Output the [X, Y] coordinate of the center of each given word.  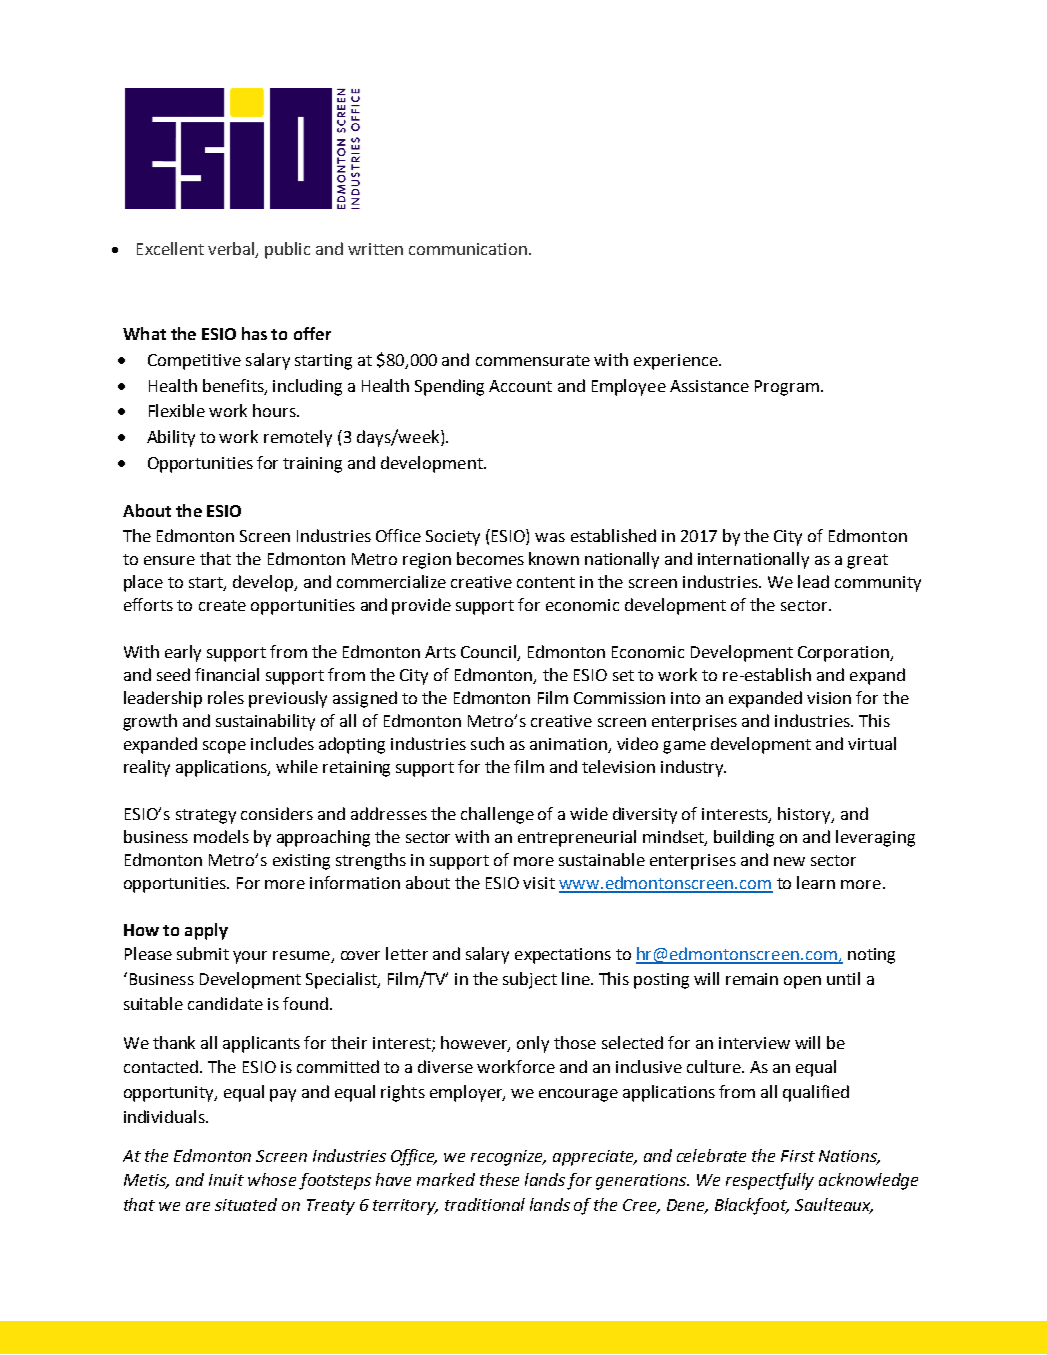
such [487, 743]
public [287, 250]
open [802, 982]
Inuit [226, 1180]
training [312, 465]
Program [787, 388]
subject [530, 980]
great [867, 561]
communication [469, 249]
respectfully [770, 1181]
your [250, 957]
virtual [872, 743]
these [499, 1179]
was [550, 537]
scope [224, 747]
